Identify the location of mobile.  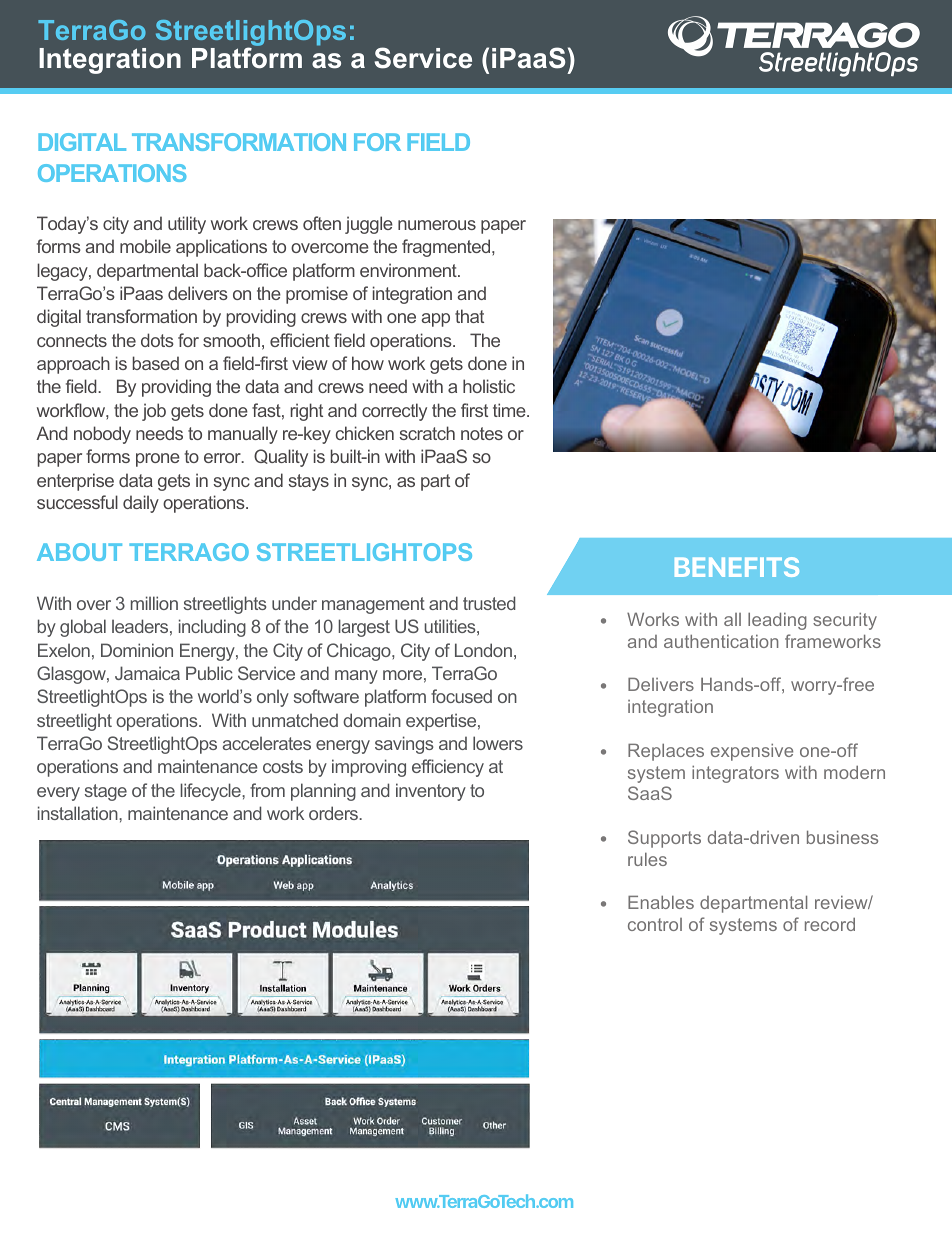
(145, 246).
